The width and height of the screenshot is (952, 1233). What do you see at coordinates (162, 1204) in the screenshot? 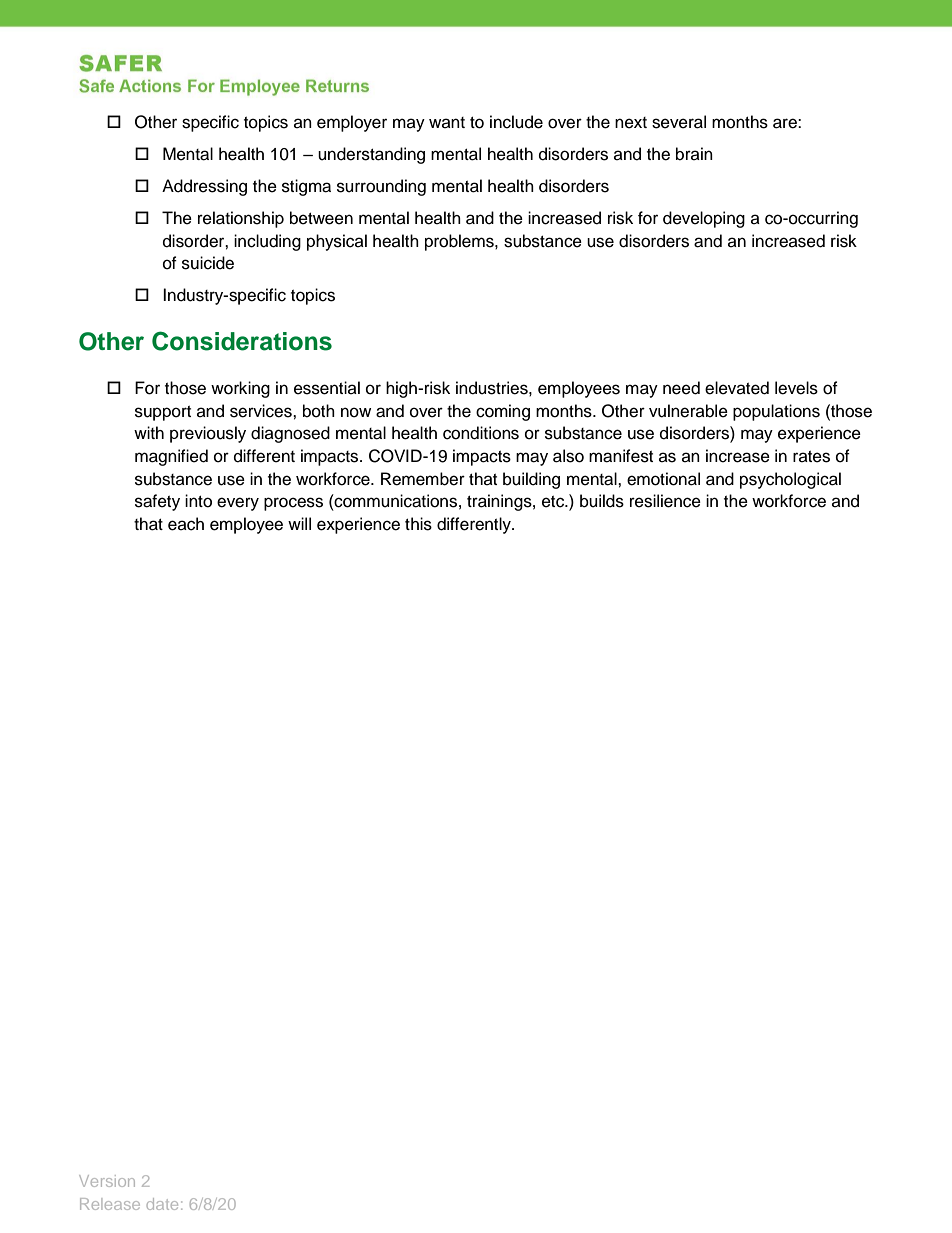
I see `date` at bounding box center [162, 1204].
